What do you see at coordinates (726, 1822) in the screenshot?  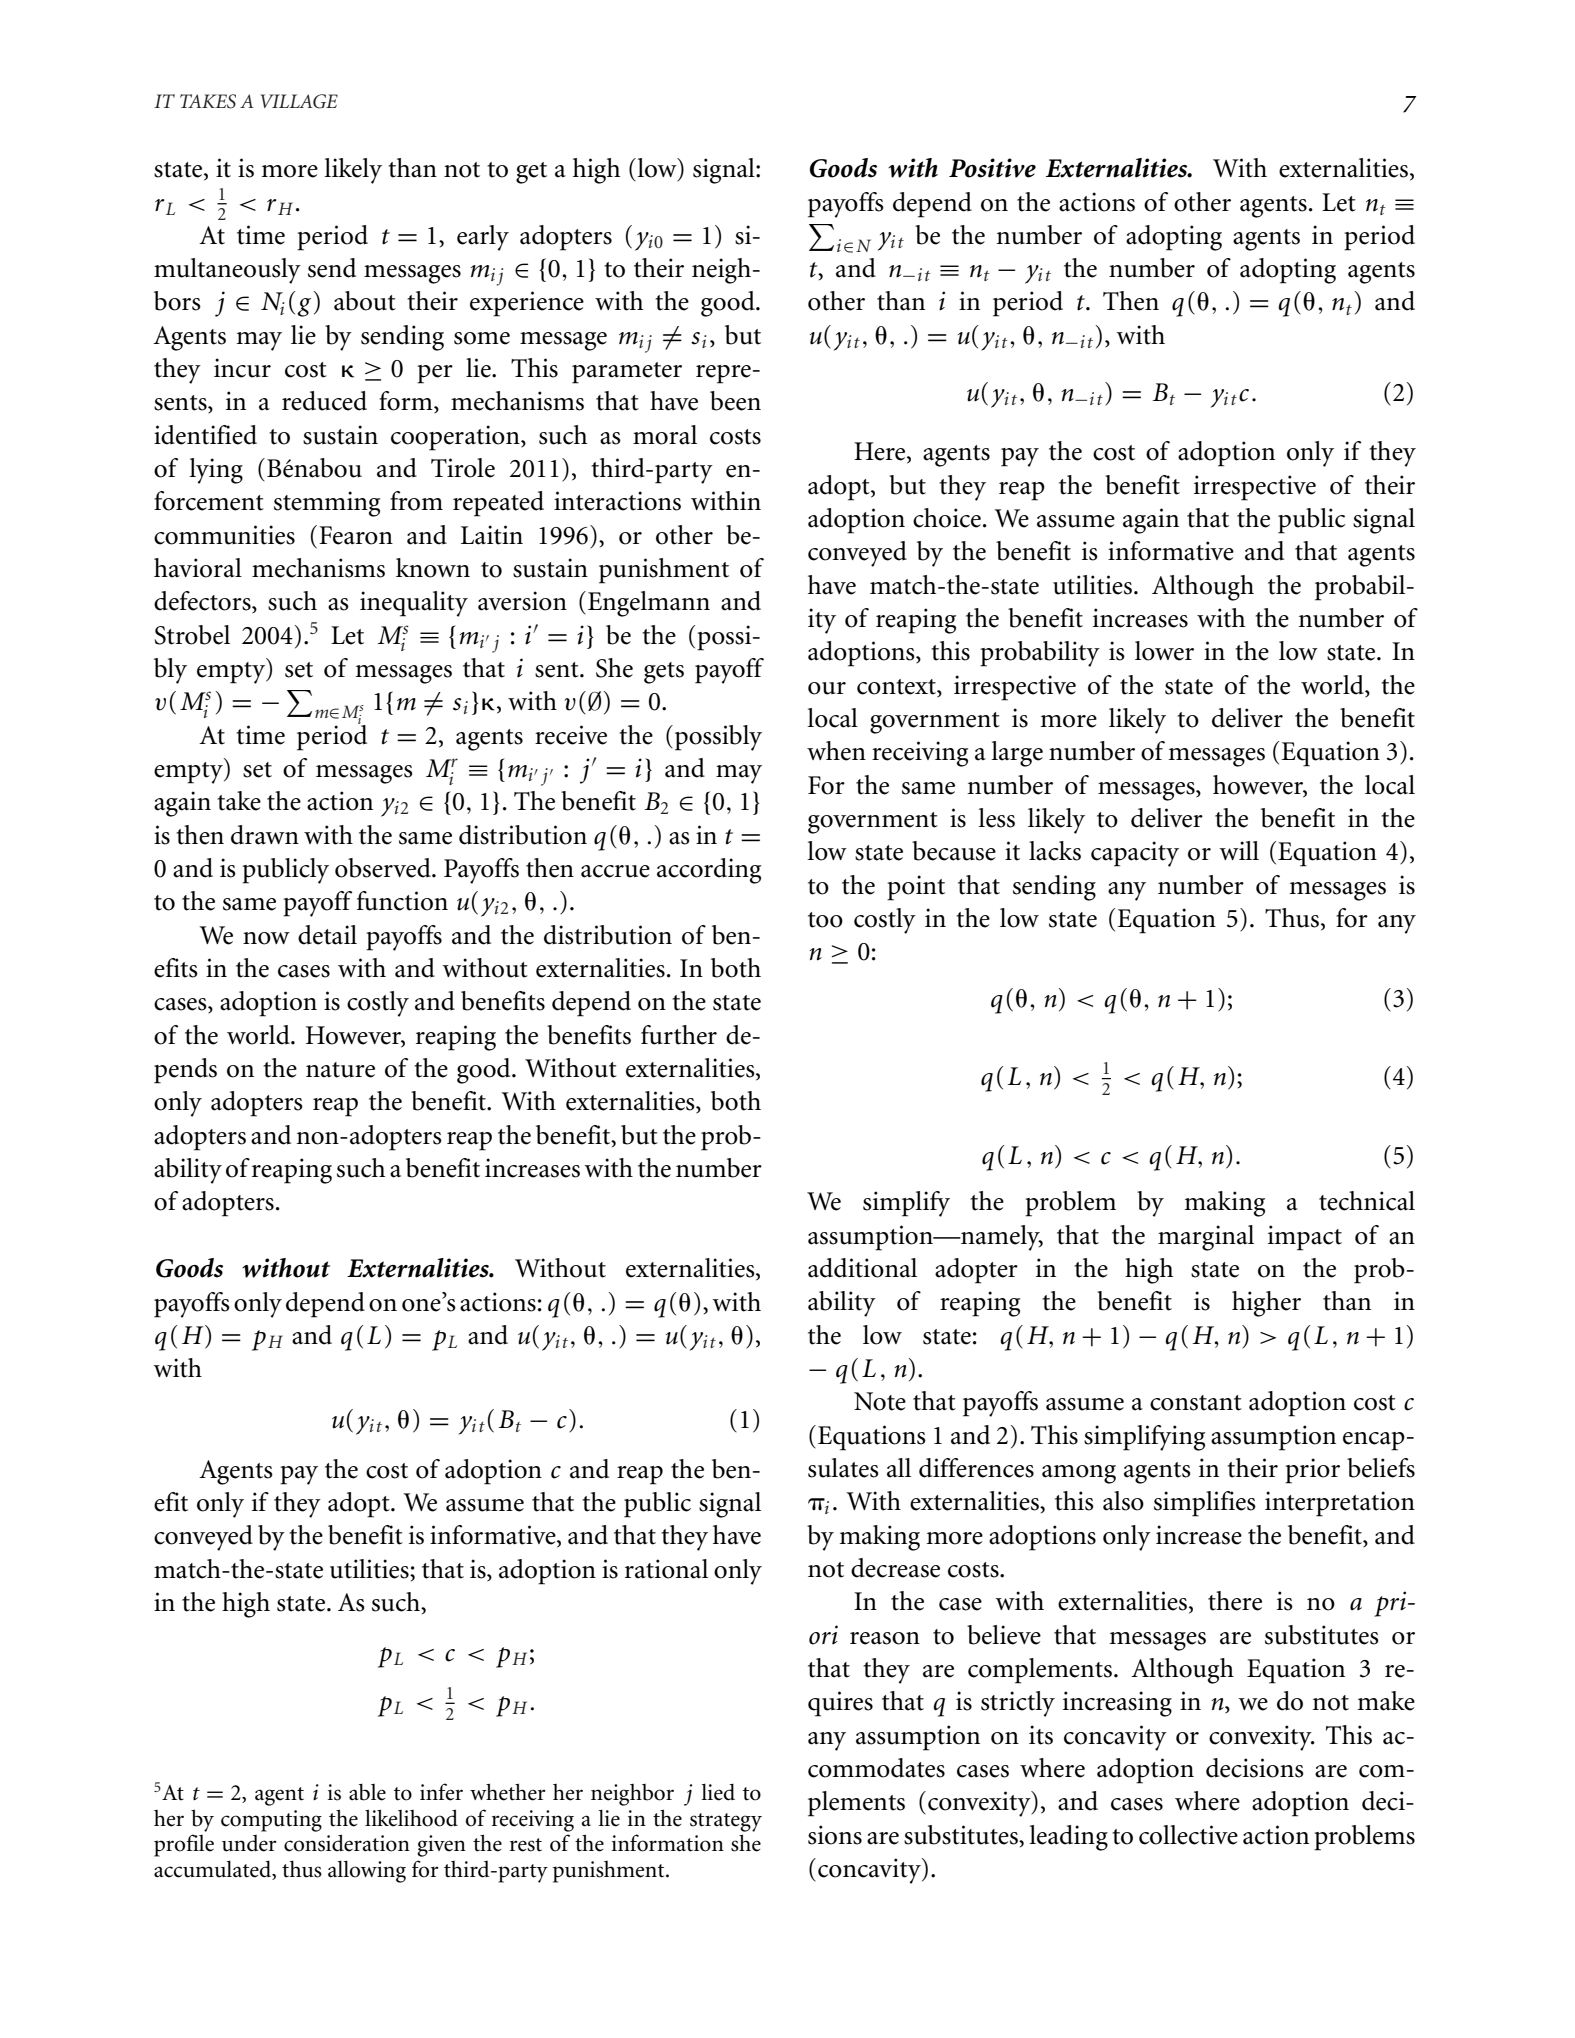 I see `strategy` at bounding box center [726, 1822].
